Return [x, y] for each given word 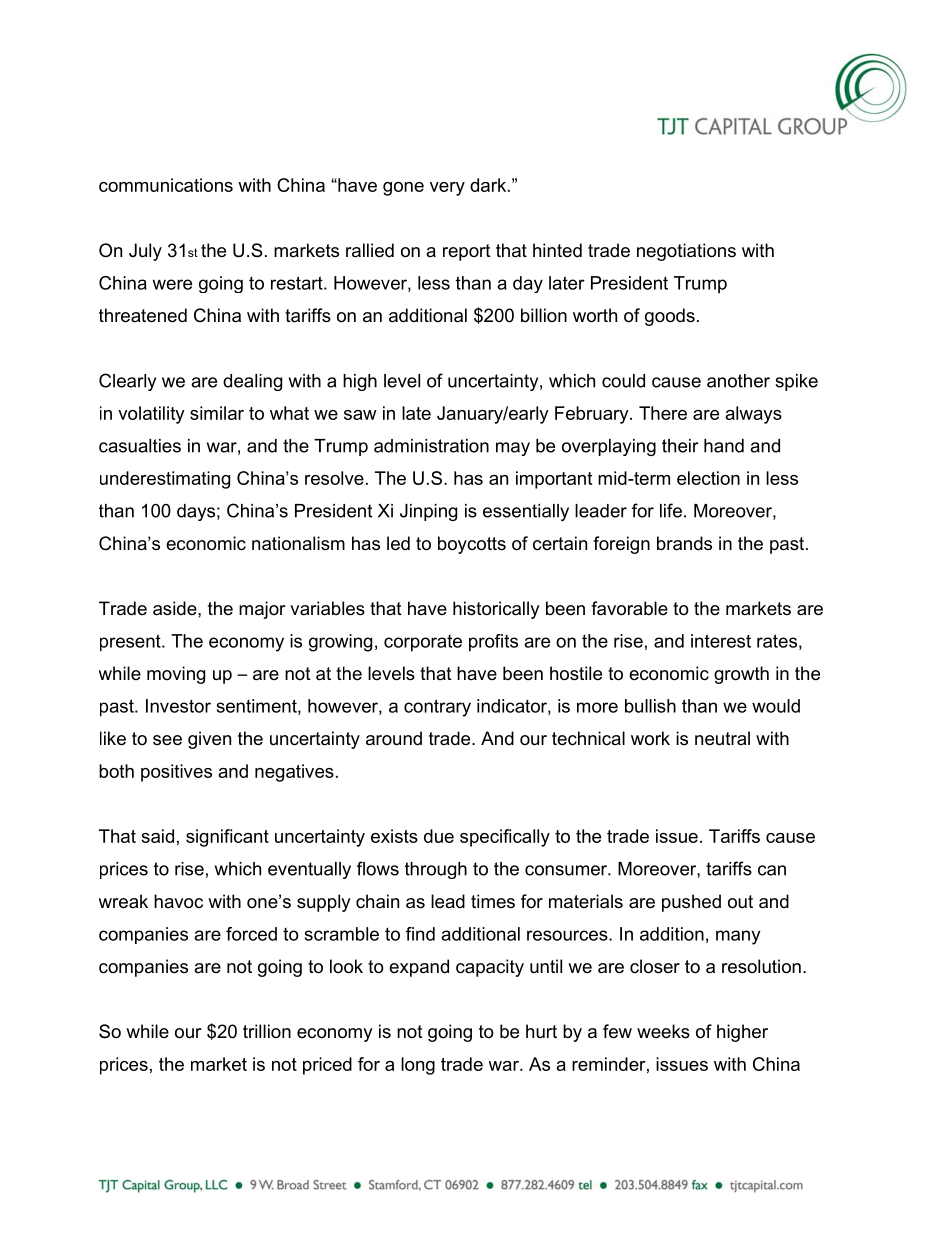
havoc [178, 901]
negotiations [686, 252]
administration [431, 446]
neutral [722, 738]
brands [684, 543]
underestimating [165, 480]
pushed [691, 903]
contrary [437, 708]
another [738, 381]
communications [166, 185]
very [447, 189]
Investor [178, 706]
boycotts [472, 545]
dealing [252, 382]
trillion [267, 1031]
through [436, 870]
